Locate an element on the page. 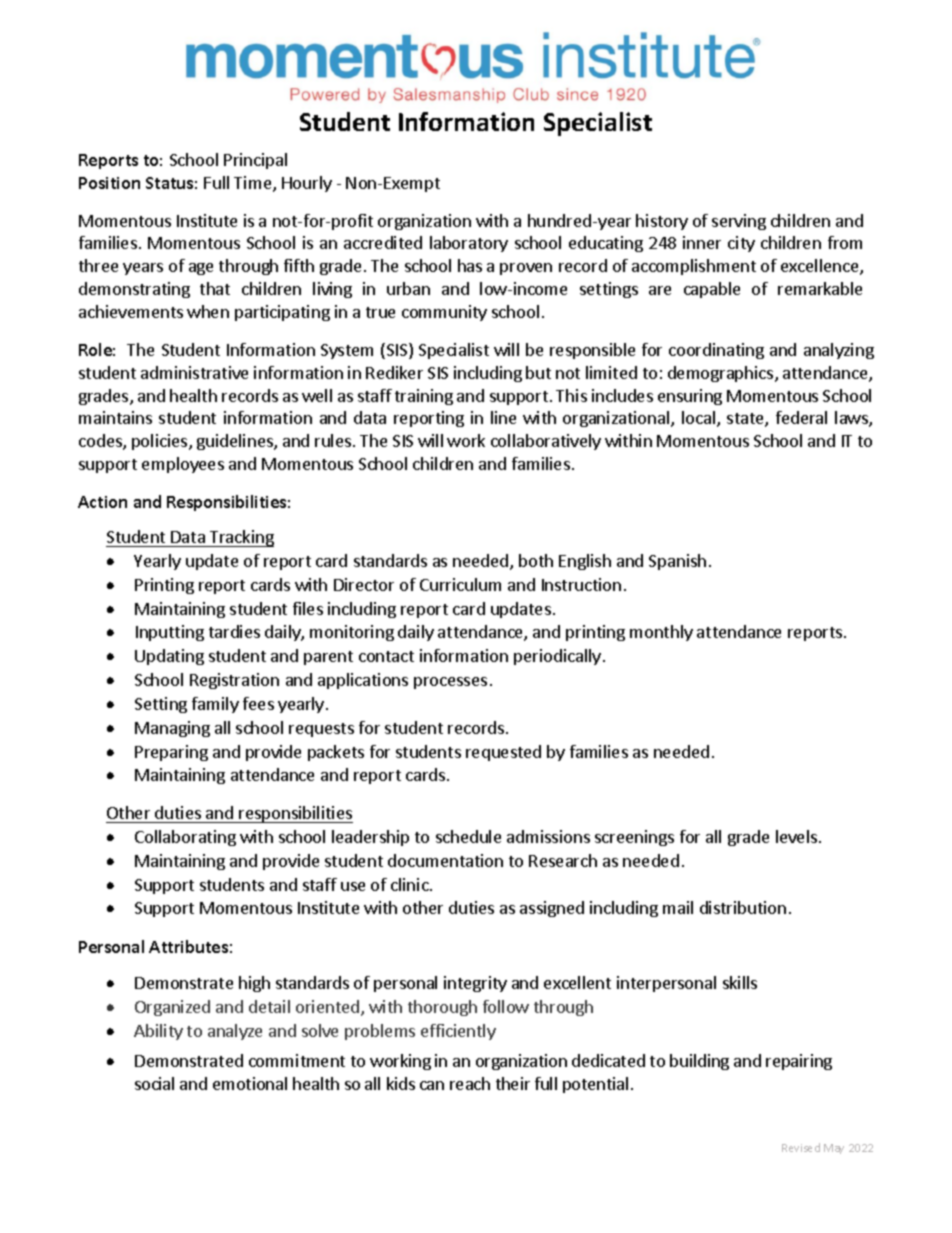 Image resolution: width=952 pixels, height=1233 pixels. laboratory is located at coordinates (469, 244).
